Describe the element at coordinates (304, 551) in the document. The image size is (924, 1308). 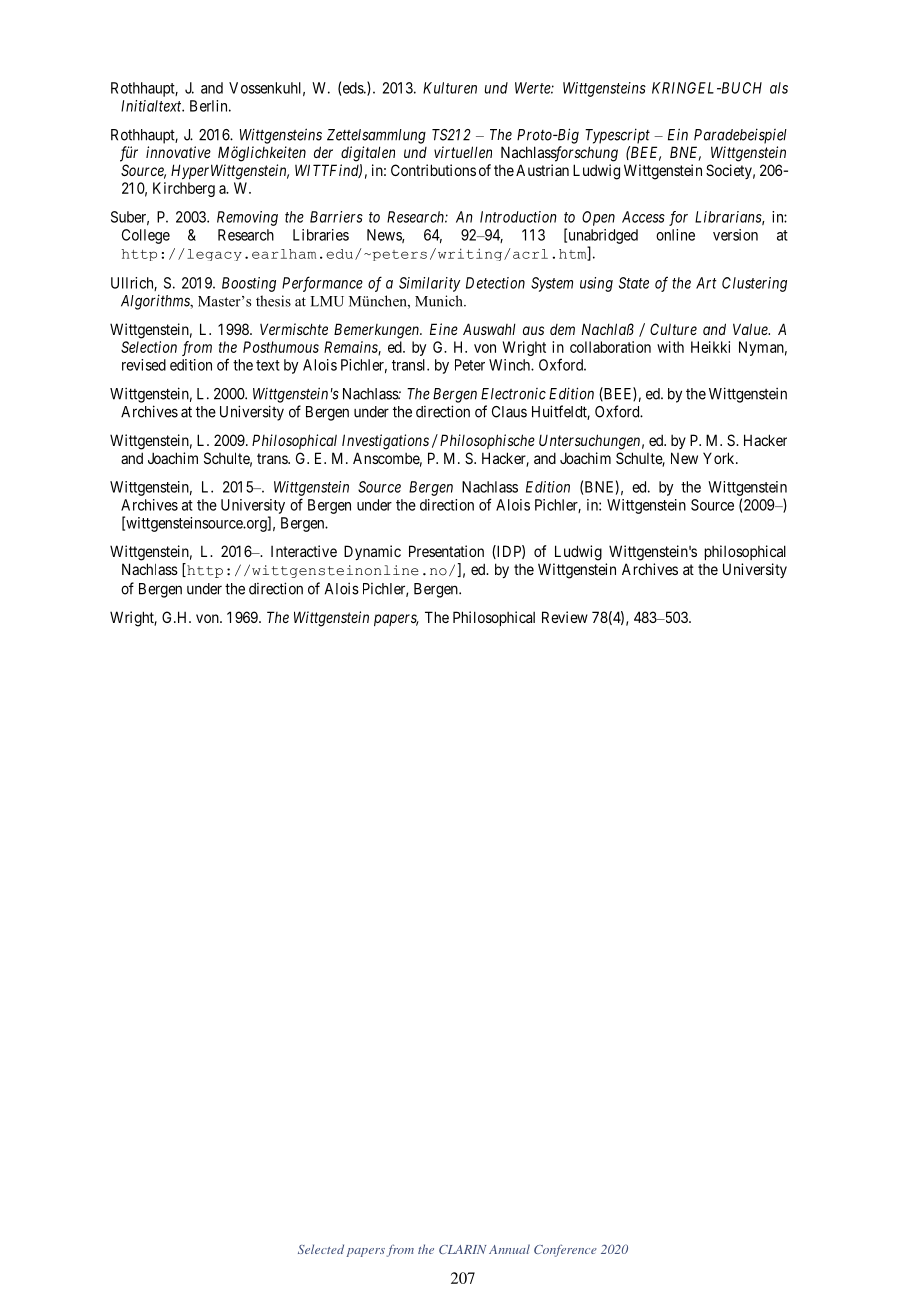
I see `Interactive` at that location.
